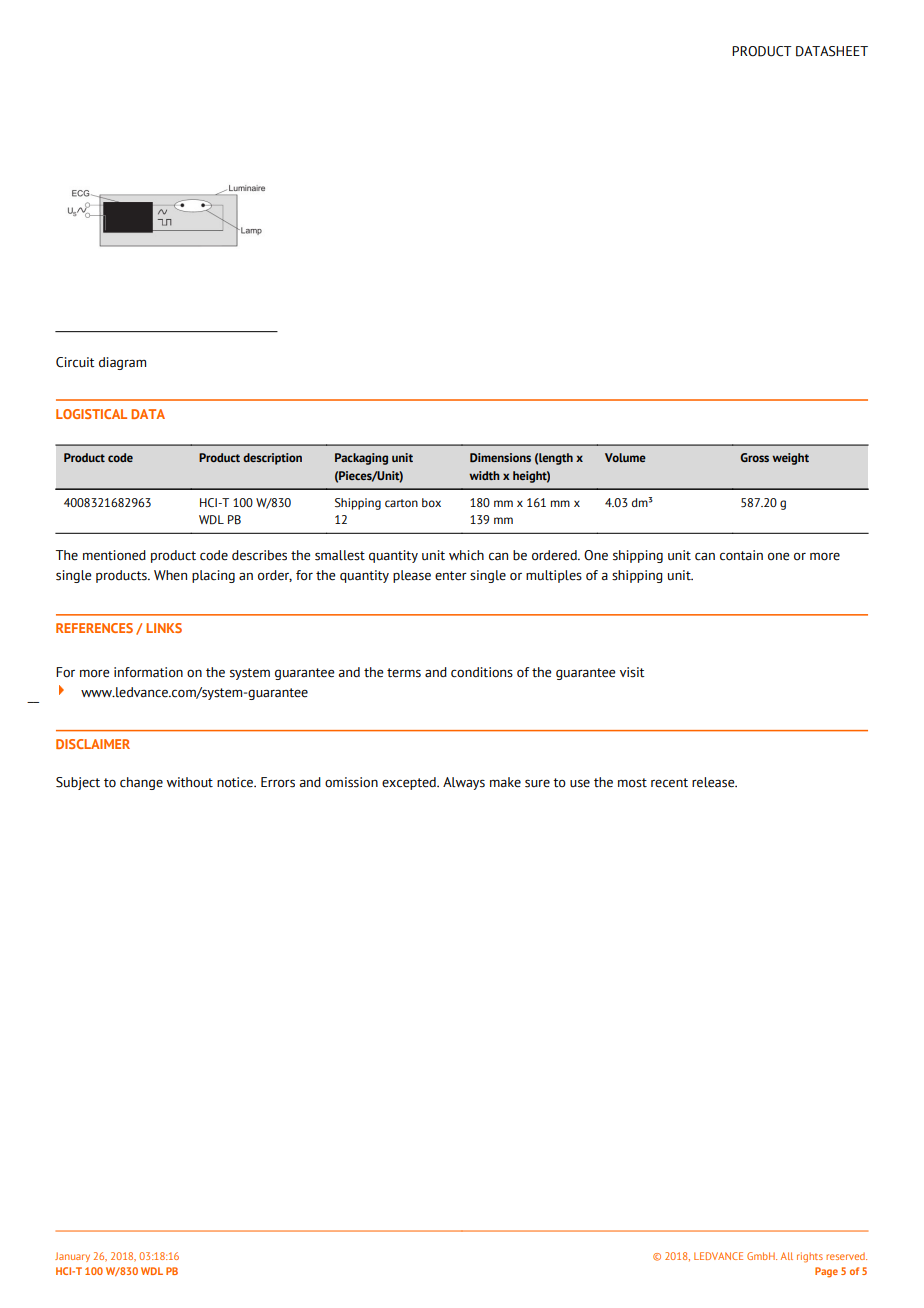 This image has height=1308, width=924. I want to click on Page, so click(826, 1272).
